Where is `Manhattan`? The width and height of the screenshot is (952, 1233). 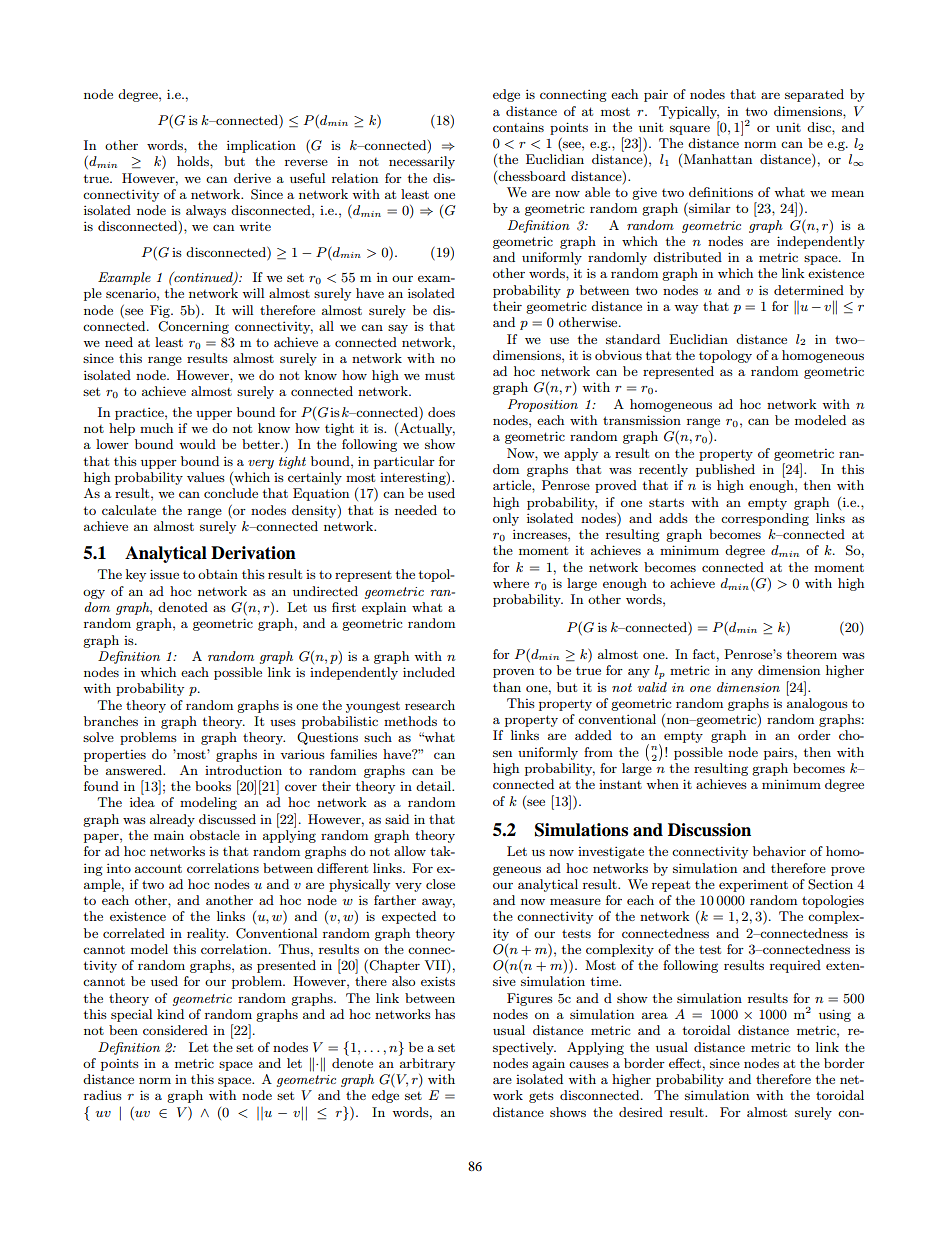 Manhattan is located at coordinates (718, 159).
